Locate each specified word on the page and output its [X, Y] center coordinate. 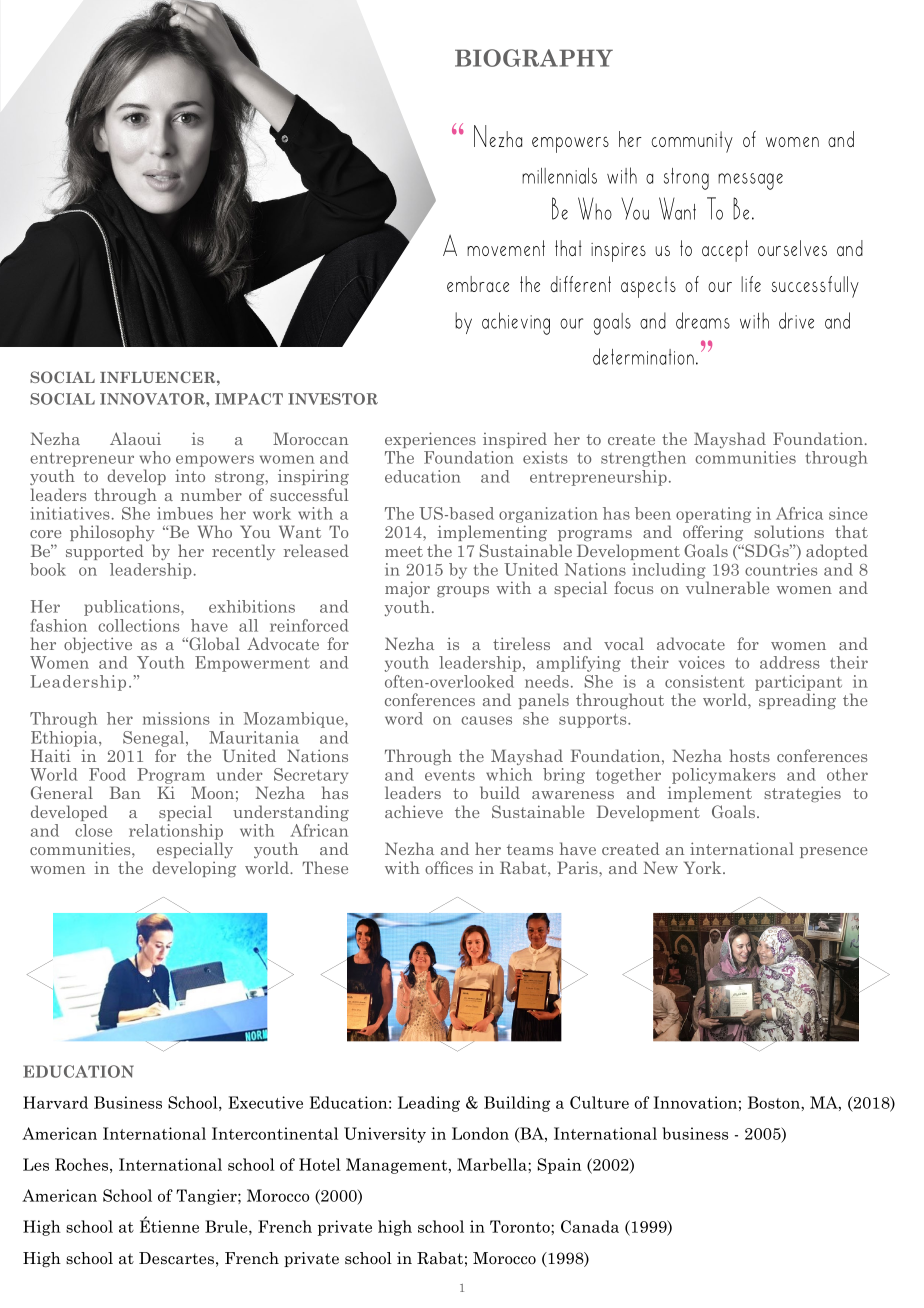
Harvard [55, 1102]
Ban [125, 792]
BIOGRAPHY [534, 58]
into [190, 475]
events [450, 775]
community [692, 142]
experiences [430, 440]
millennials [559, 176]
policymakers [724, 777]
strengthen [643, 459]
